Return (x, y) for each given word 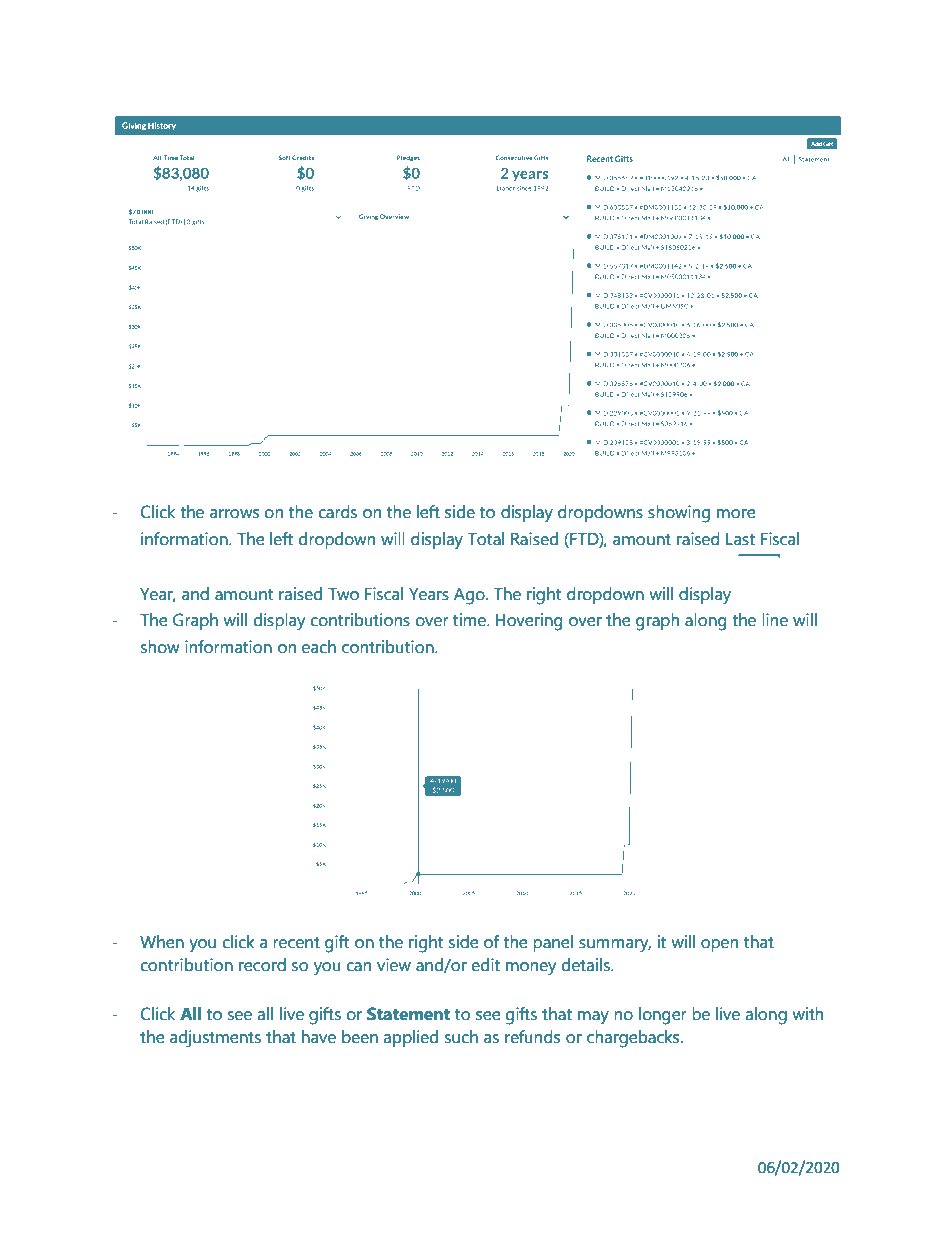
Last (740, 539)
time (470, 620)
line (775, 620)
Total (486, 539)
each (319, 647)
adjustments (215, 1039)
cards (337, 512)
